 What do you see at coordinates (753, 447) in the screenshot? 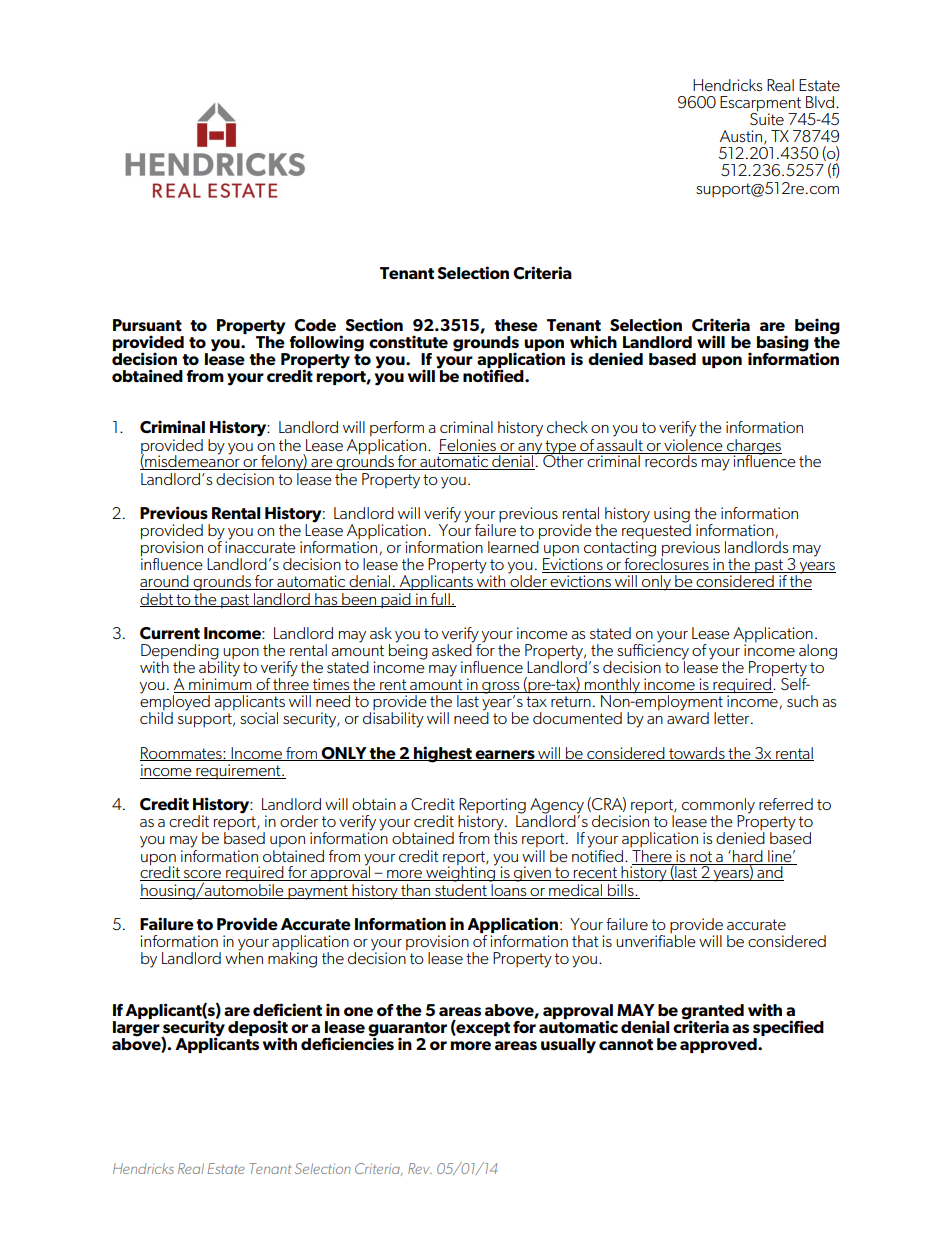
I see `charges` at bounding box center [753, 447].
